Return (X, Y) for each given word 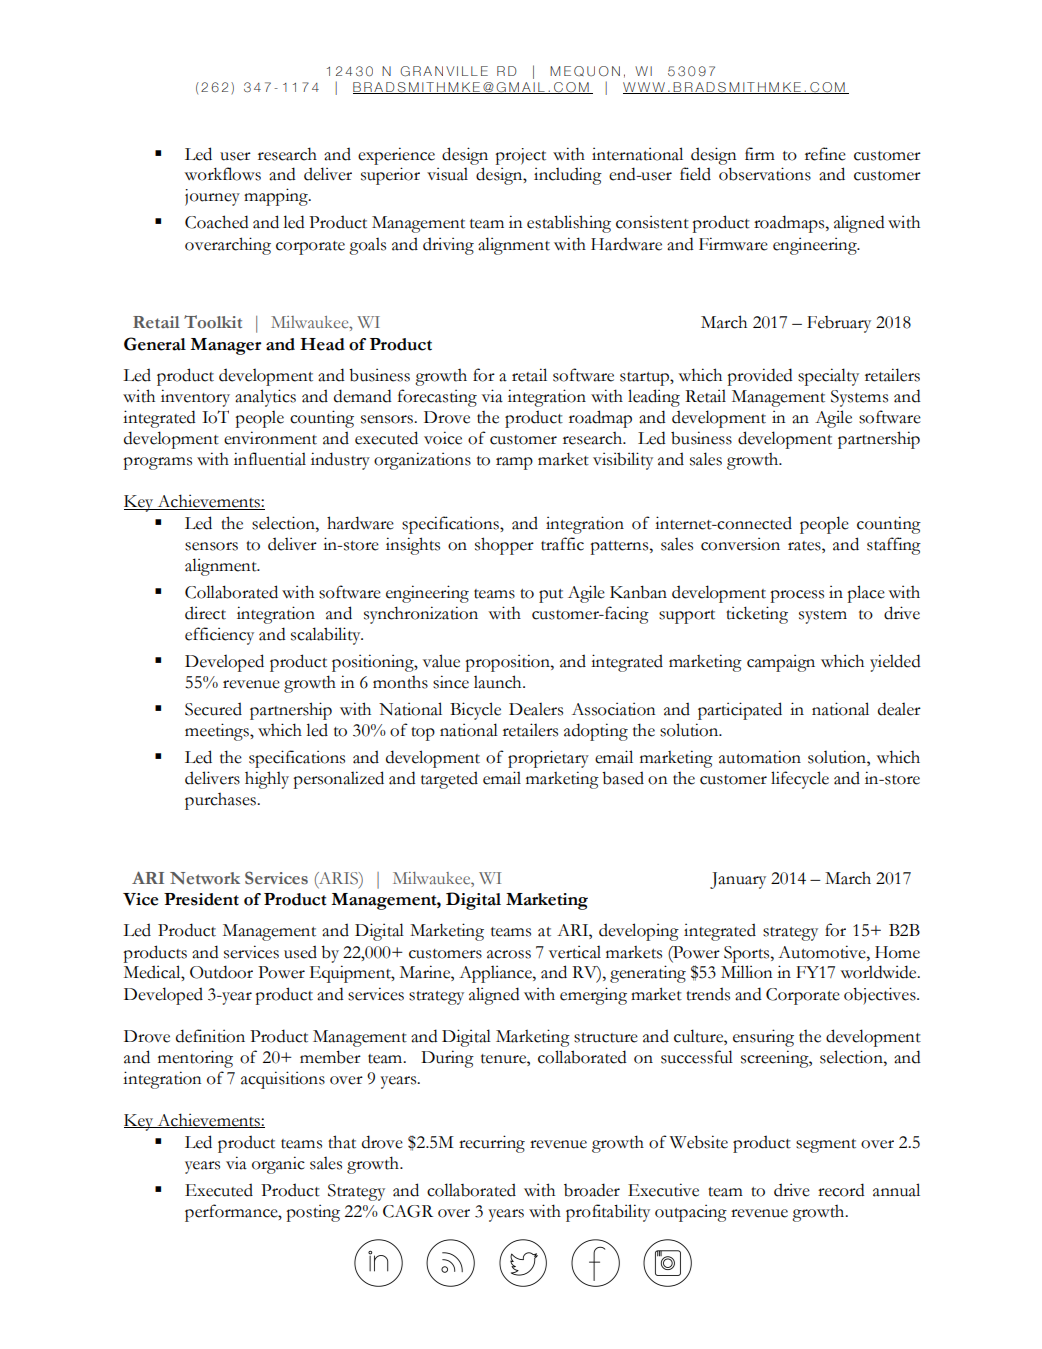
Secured (213, 709)
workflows (222, 174)
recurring (492, 1144)
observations (765, 174)
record (841, 1190)
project (520, 156)
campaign (781, 663)
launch (499, 682)
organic (278, 1165)
